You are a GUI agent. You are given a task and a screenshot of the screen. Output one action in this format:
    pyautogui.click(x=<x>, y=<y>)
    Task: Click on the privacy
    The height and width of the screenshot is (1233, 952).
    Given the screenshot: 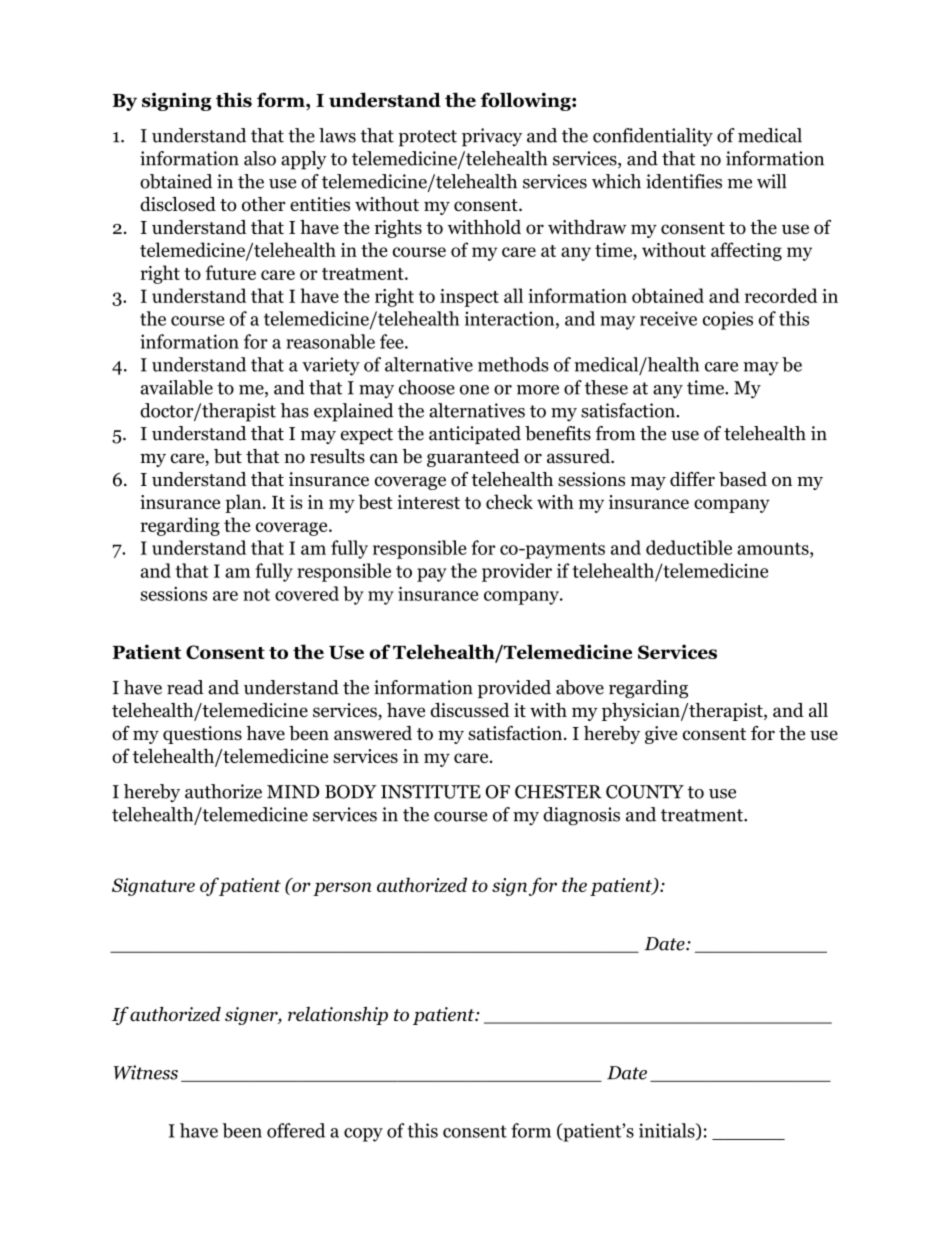 What is the action you would take?
    pyautogui.click(x=492, y=137)
